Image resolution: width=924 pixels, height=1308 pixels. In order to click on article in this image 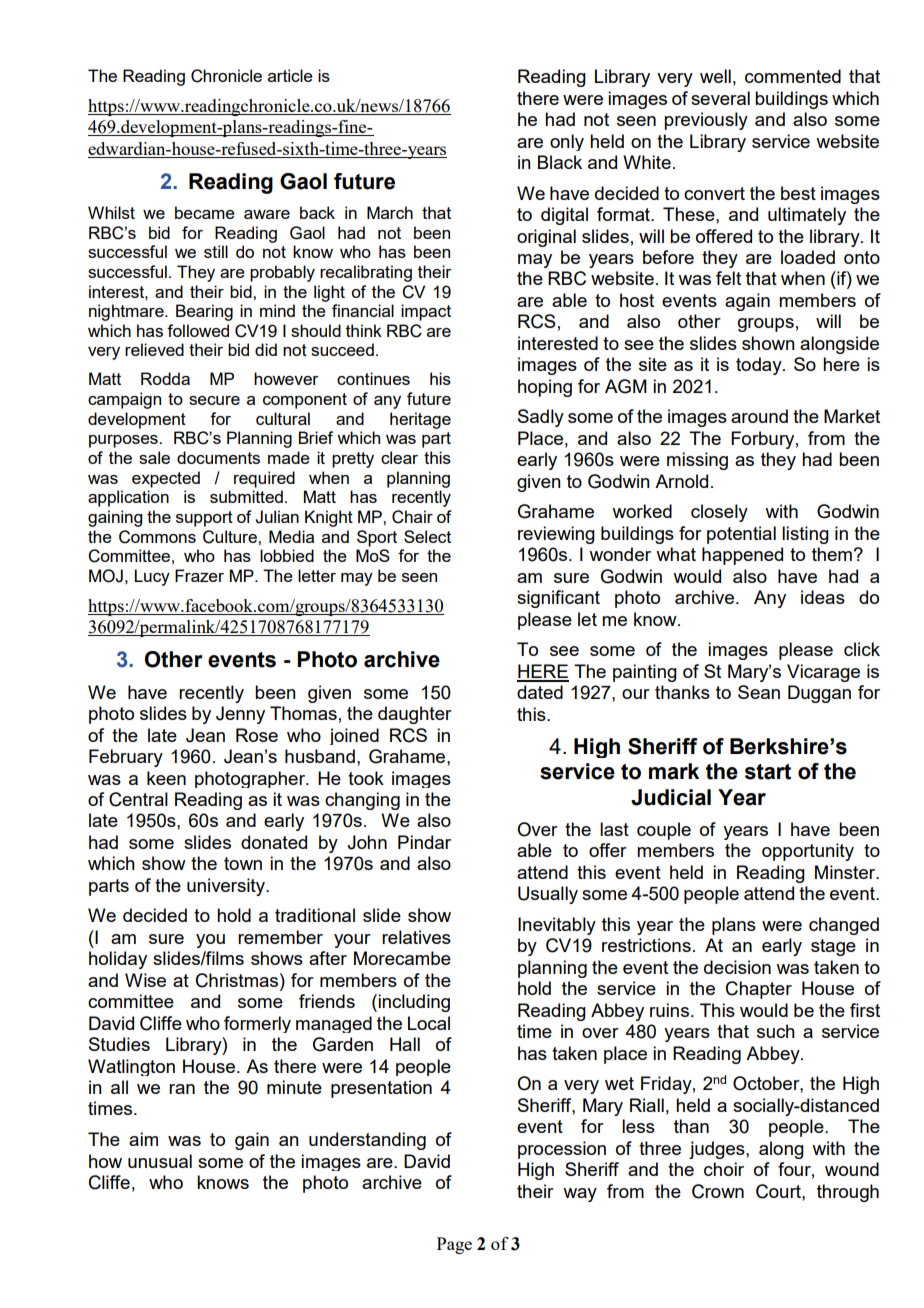, I will do `click(290, 75)`.
